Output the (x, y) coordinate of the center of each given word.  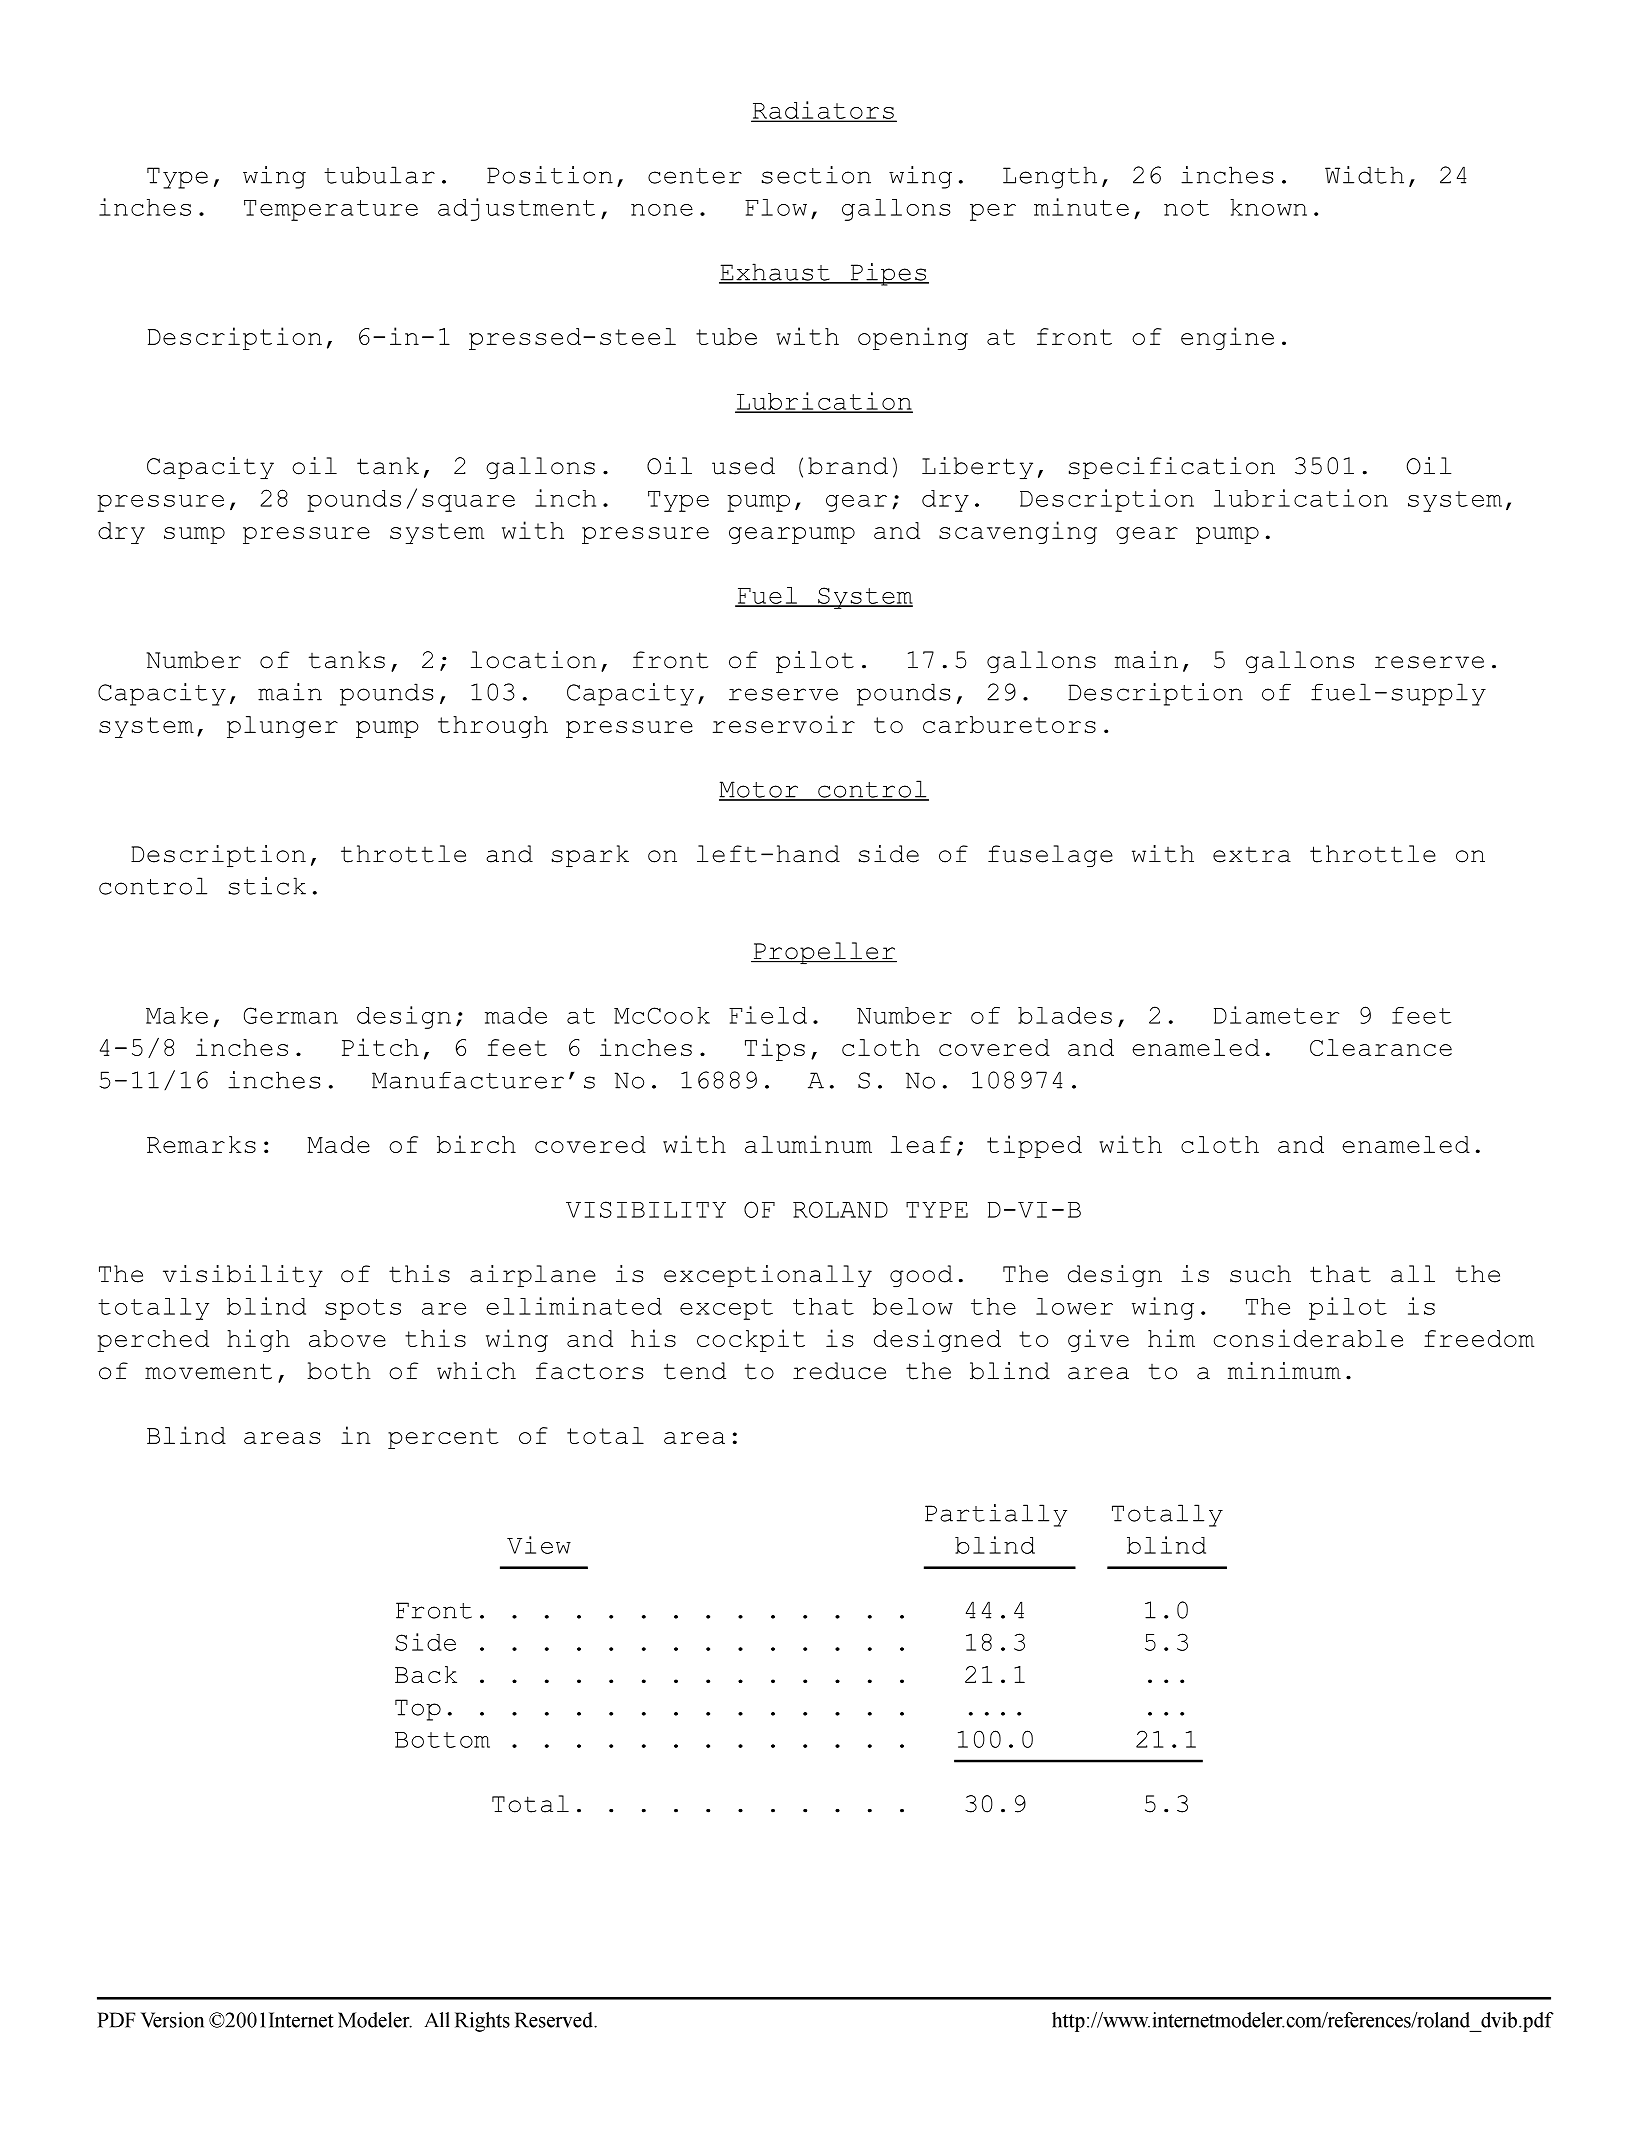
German (291, 1015)
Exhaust (775, 273)
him (1171, 1338)
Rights (482, 2022)
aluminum (808, 1144)
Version (172, 2020)
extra (1252, 855)
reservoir (784, 724)
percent (443, 1438)
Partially (996, 1515)
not (1186, 208)
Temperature (331, 210)
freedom (1479, 1338)
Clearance (1381, 1047)
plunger (282, 727)
